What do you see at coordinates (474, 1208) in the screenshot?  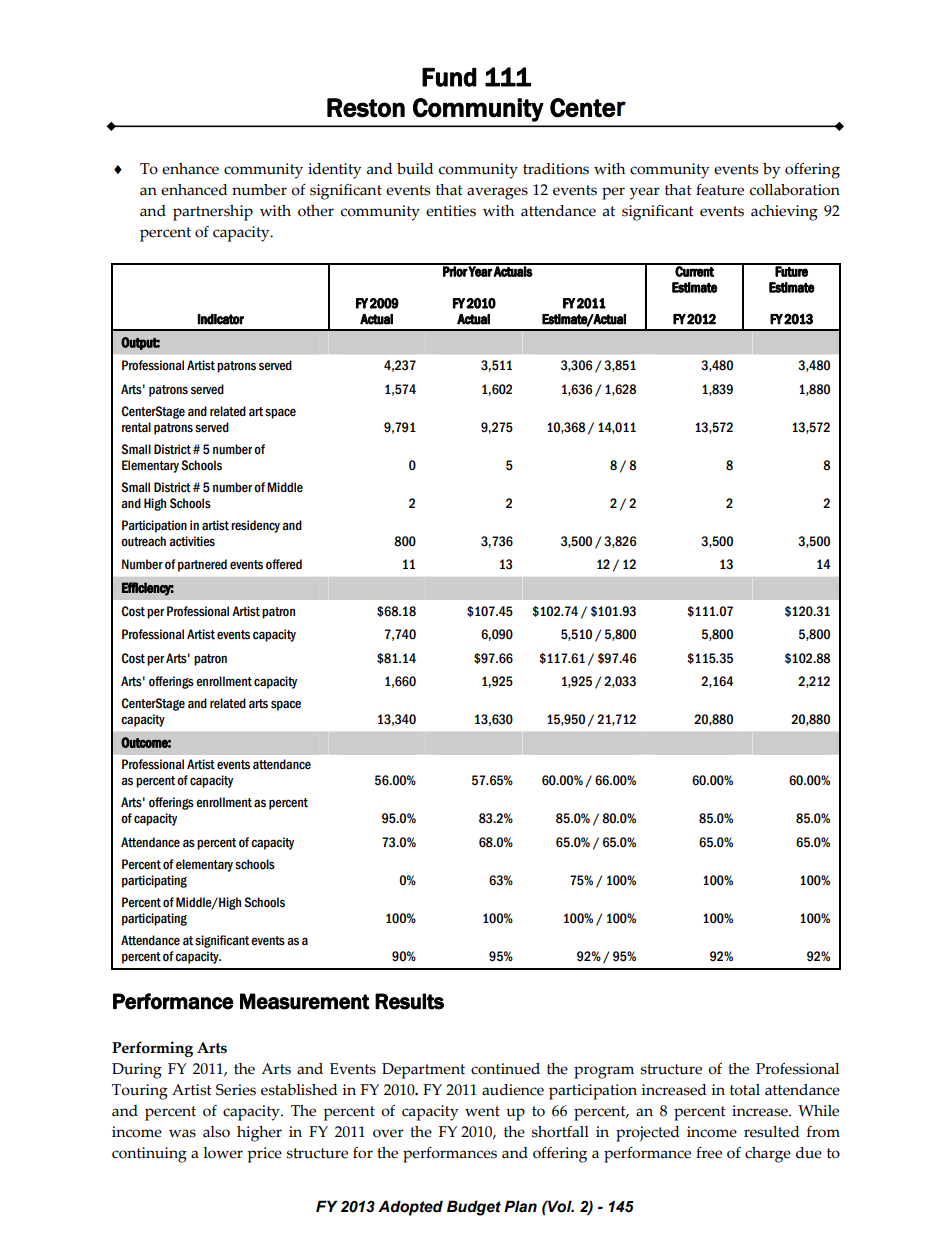 I see `Budget` at bounding box center [474, 1208].
